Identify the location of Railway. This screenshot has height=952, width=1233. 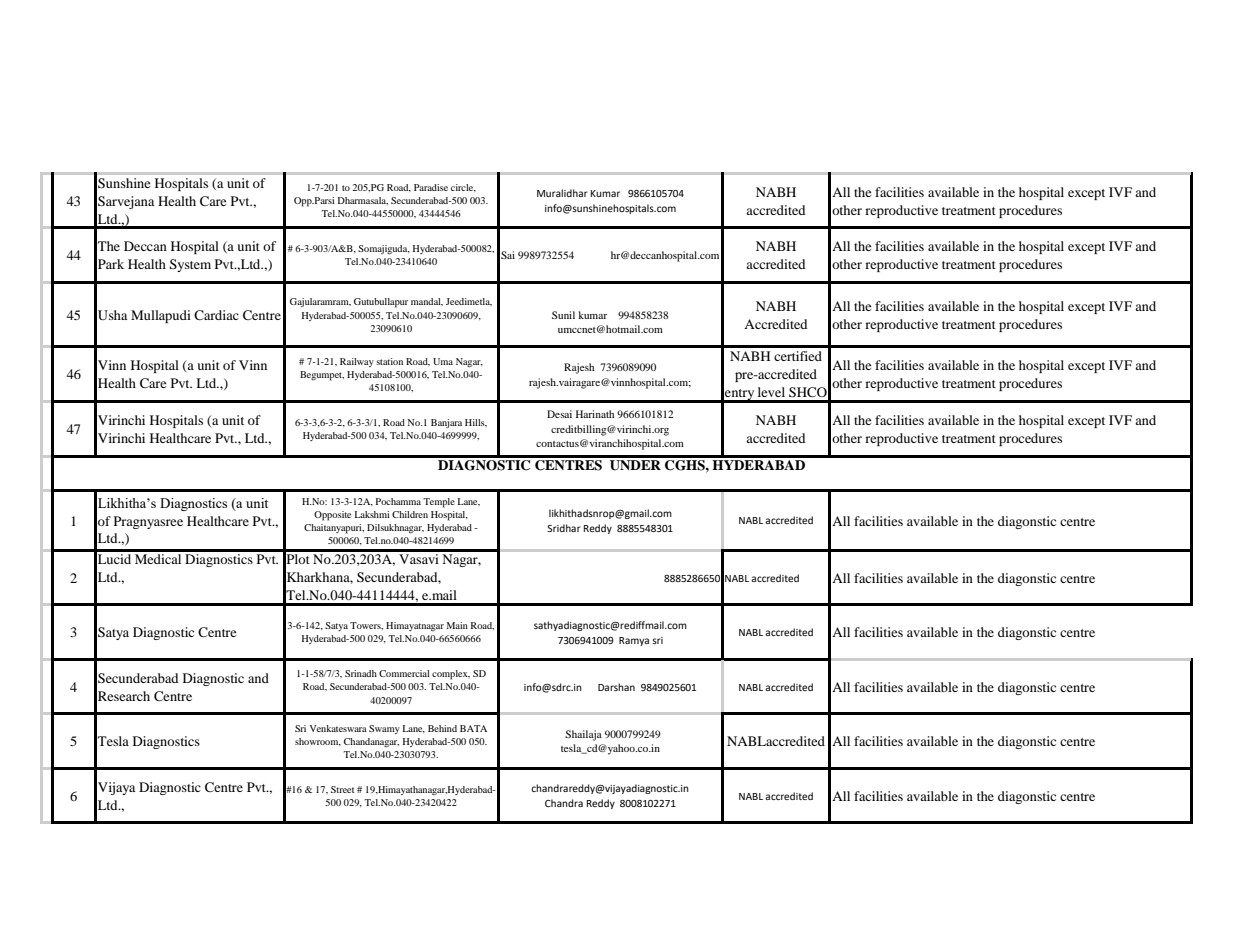
(357, 362).
